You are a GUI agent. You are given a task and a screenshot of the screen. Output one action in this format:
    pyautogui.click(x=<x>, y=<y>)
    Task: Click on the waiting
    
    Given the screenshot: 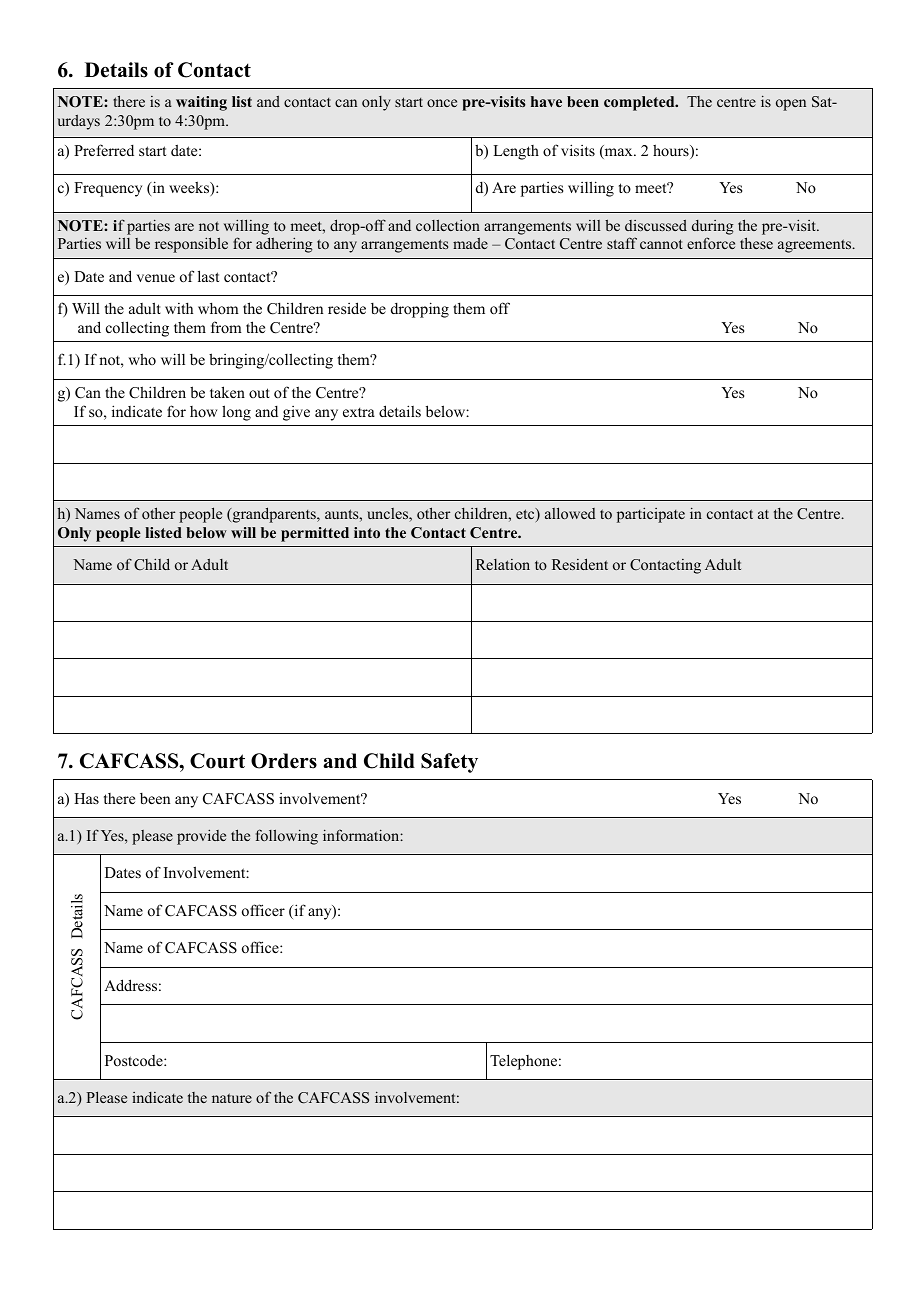 What is the action you would take?
    pyautogui.click(x=201, y=103)
